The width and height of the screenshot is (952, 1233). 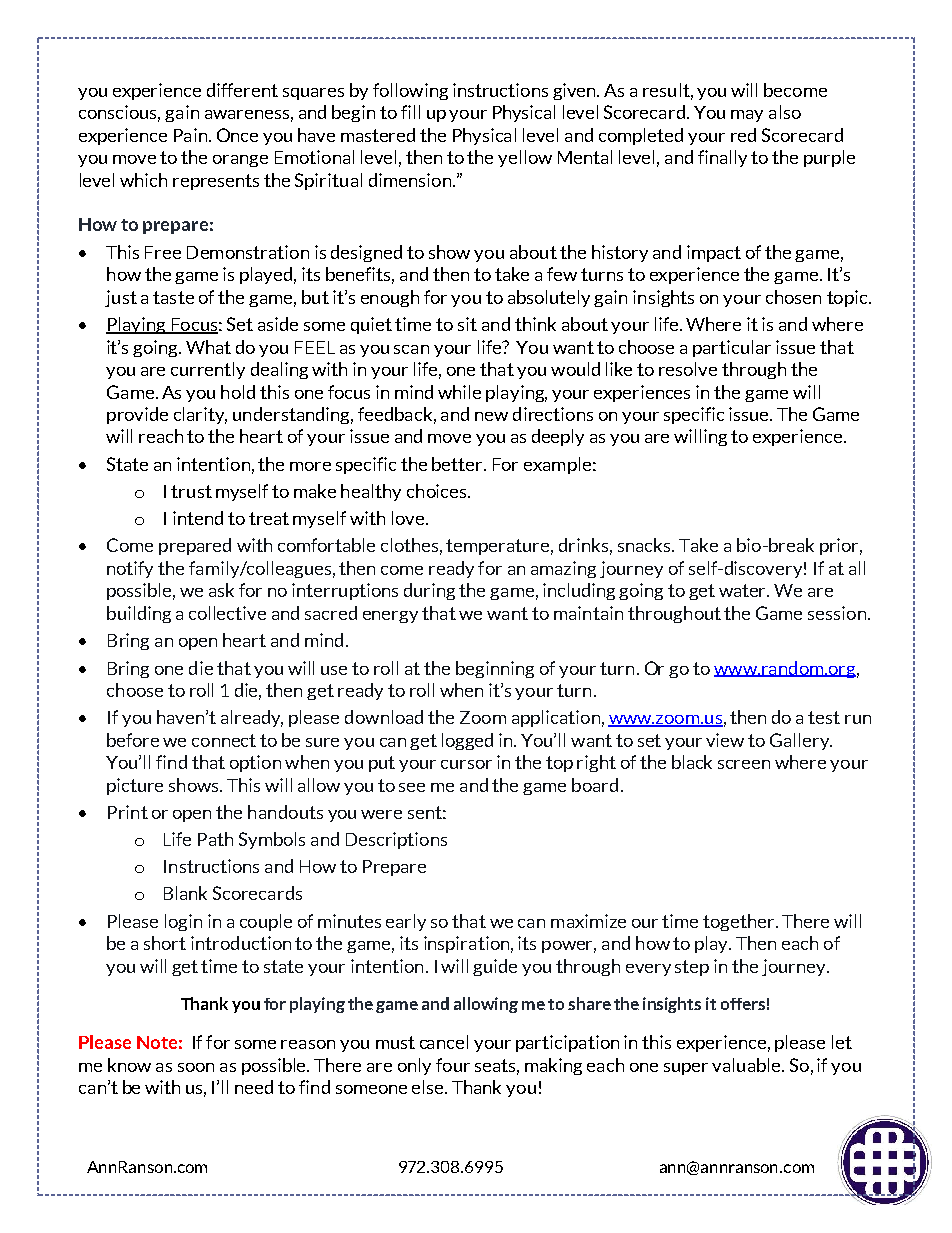 I want to click on four, so click(x=453, y=1065).
